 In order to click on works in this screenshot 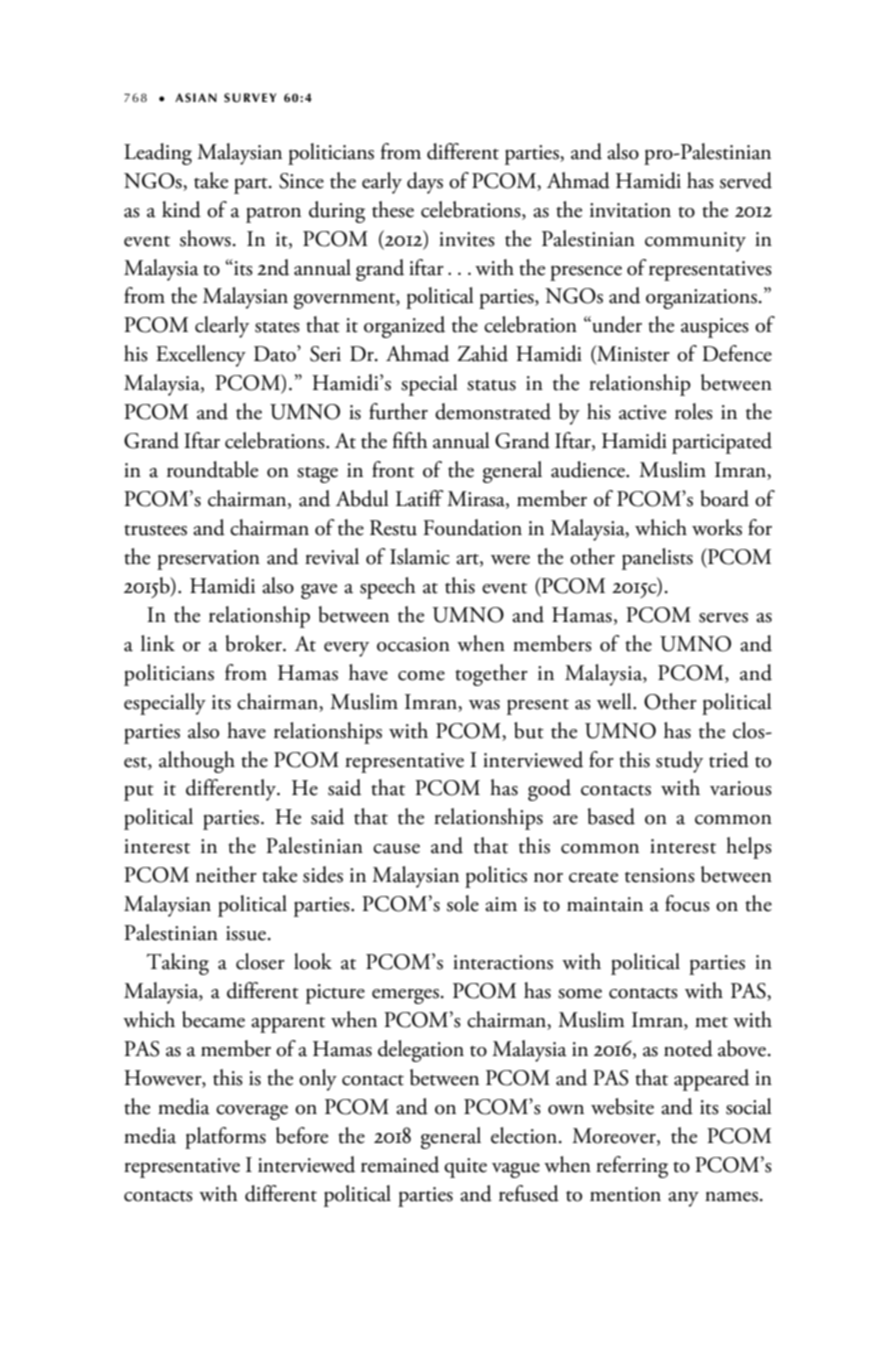, I will do `click(717, 527)`.
